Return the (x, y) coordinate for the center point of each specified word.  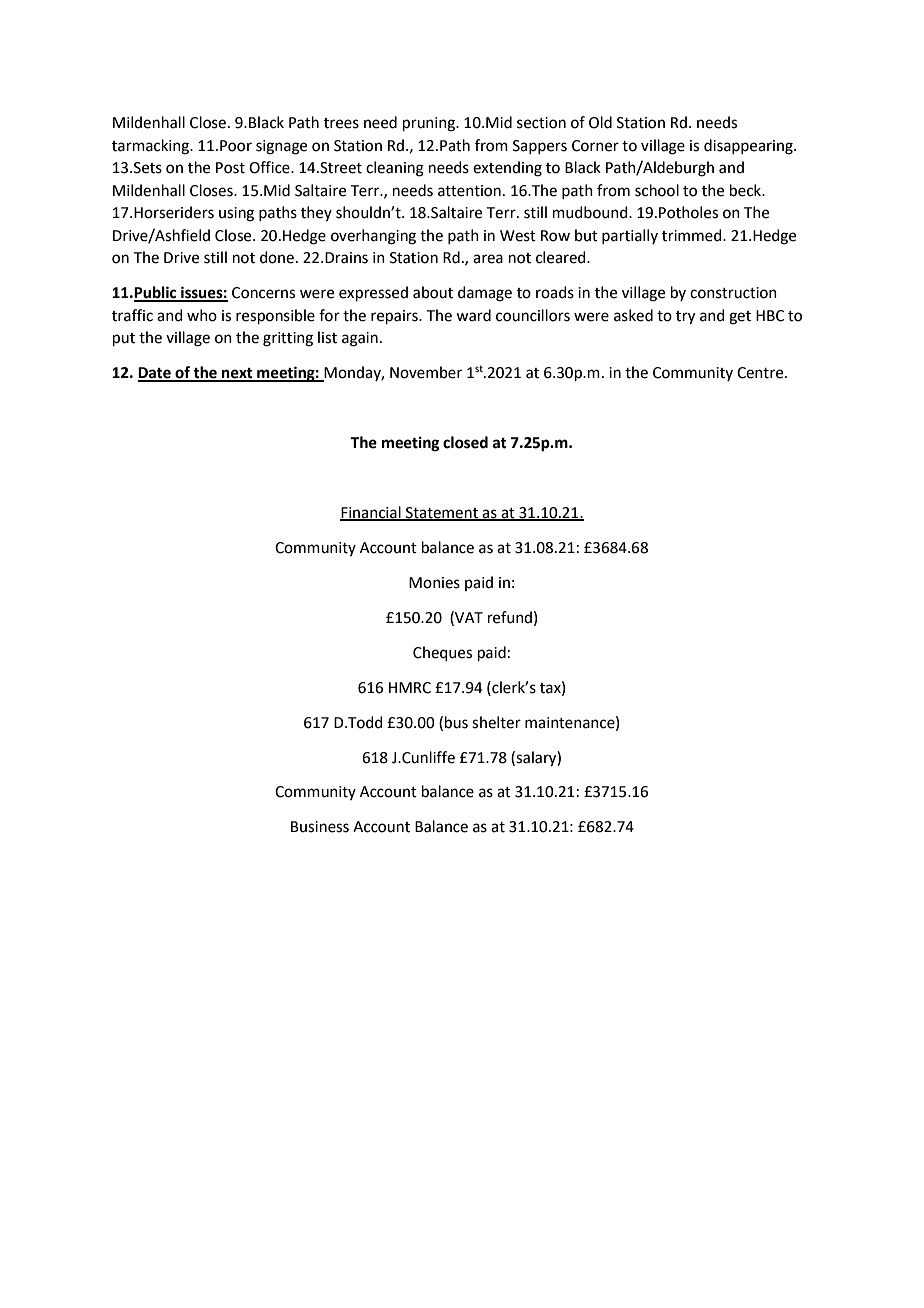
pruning (430, 124)
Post (230, 168)
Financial (371, 513)
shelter (496, 722)
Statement (442, 514)
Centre (761, 373)
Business (320, 827)
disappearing (749, 147)
